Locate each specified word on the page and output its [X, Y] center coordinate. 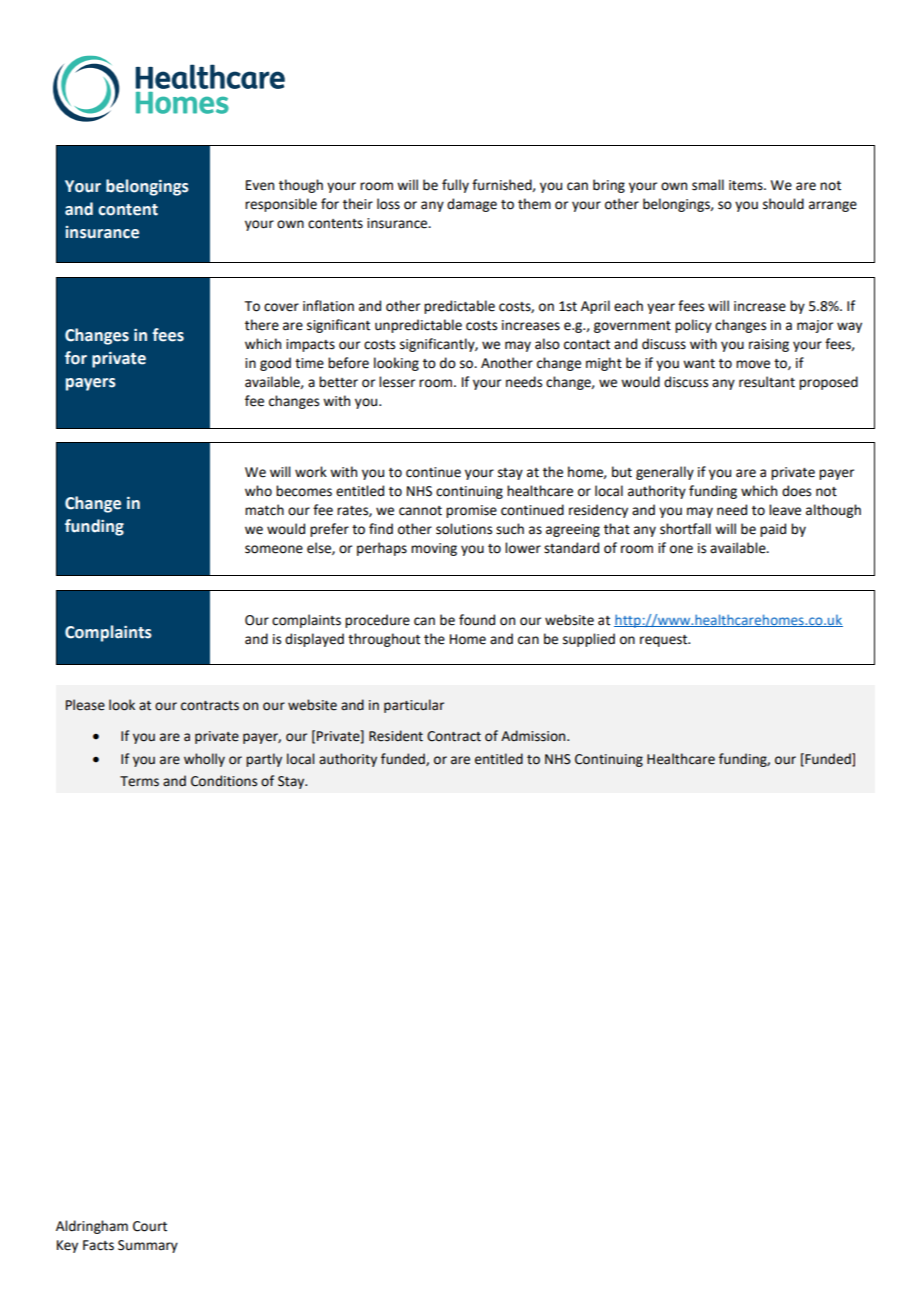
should [783, 204]
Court [150, 1226]
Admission [534, 736]
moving [434, 549]
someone [274, 549]
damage [472, 205]
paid [773, 530]
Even [260, 185]
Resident [396, 736]
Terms [139, 781]
